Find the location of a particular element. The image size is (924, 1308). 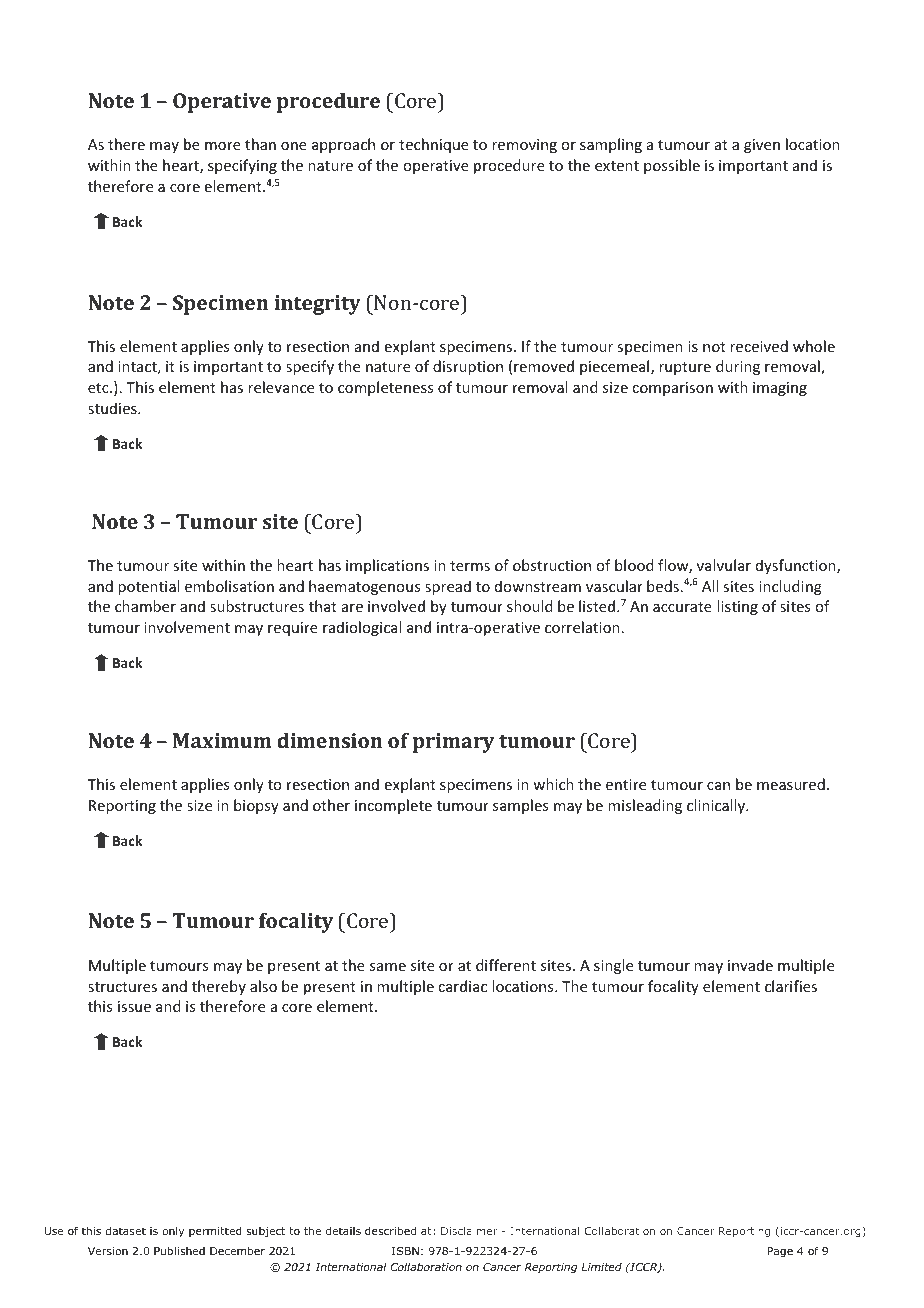

incomplete is located at coordinates (393, 806).
